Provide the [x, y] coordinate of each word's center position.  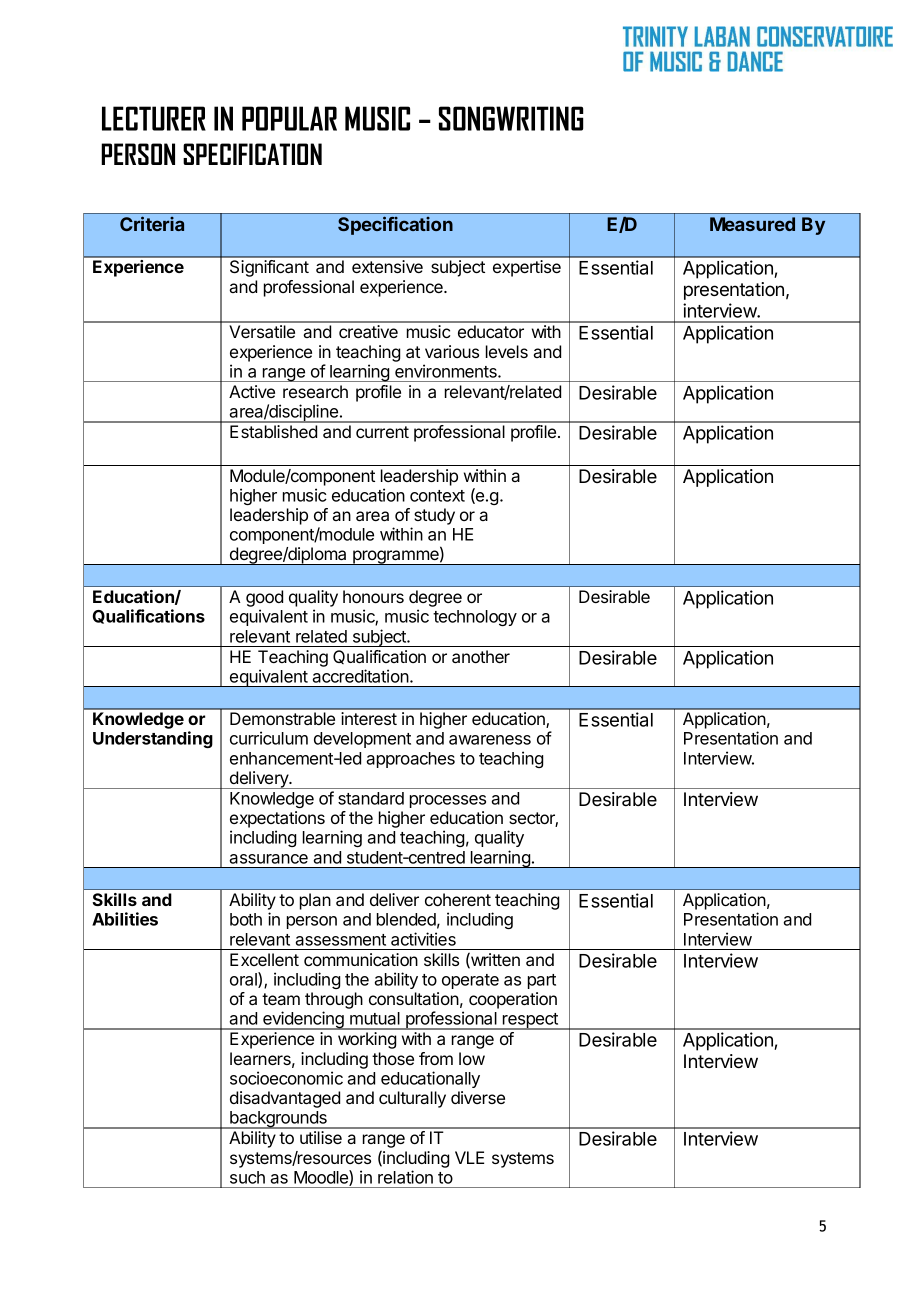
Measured [752, 224]
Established [273, 431]
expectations [277, 819]
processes [448, 801]
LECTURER [154, 118]
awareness [490, 740]
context [437, 496]
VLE [469, 1157]
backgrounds [278, 1120]
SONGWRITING [511, 118]
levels [507, 351]
